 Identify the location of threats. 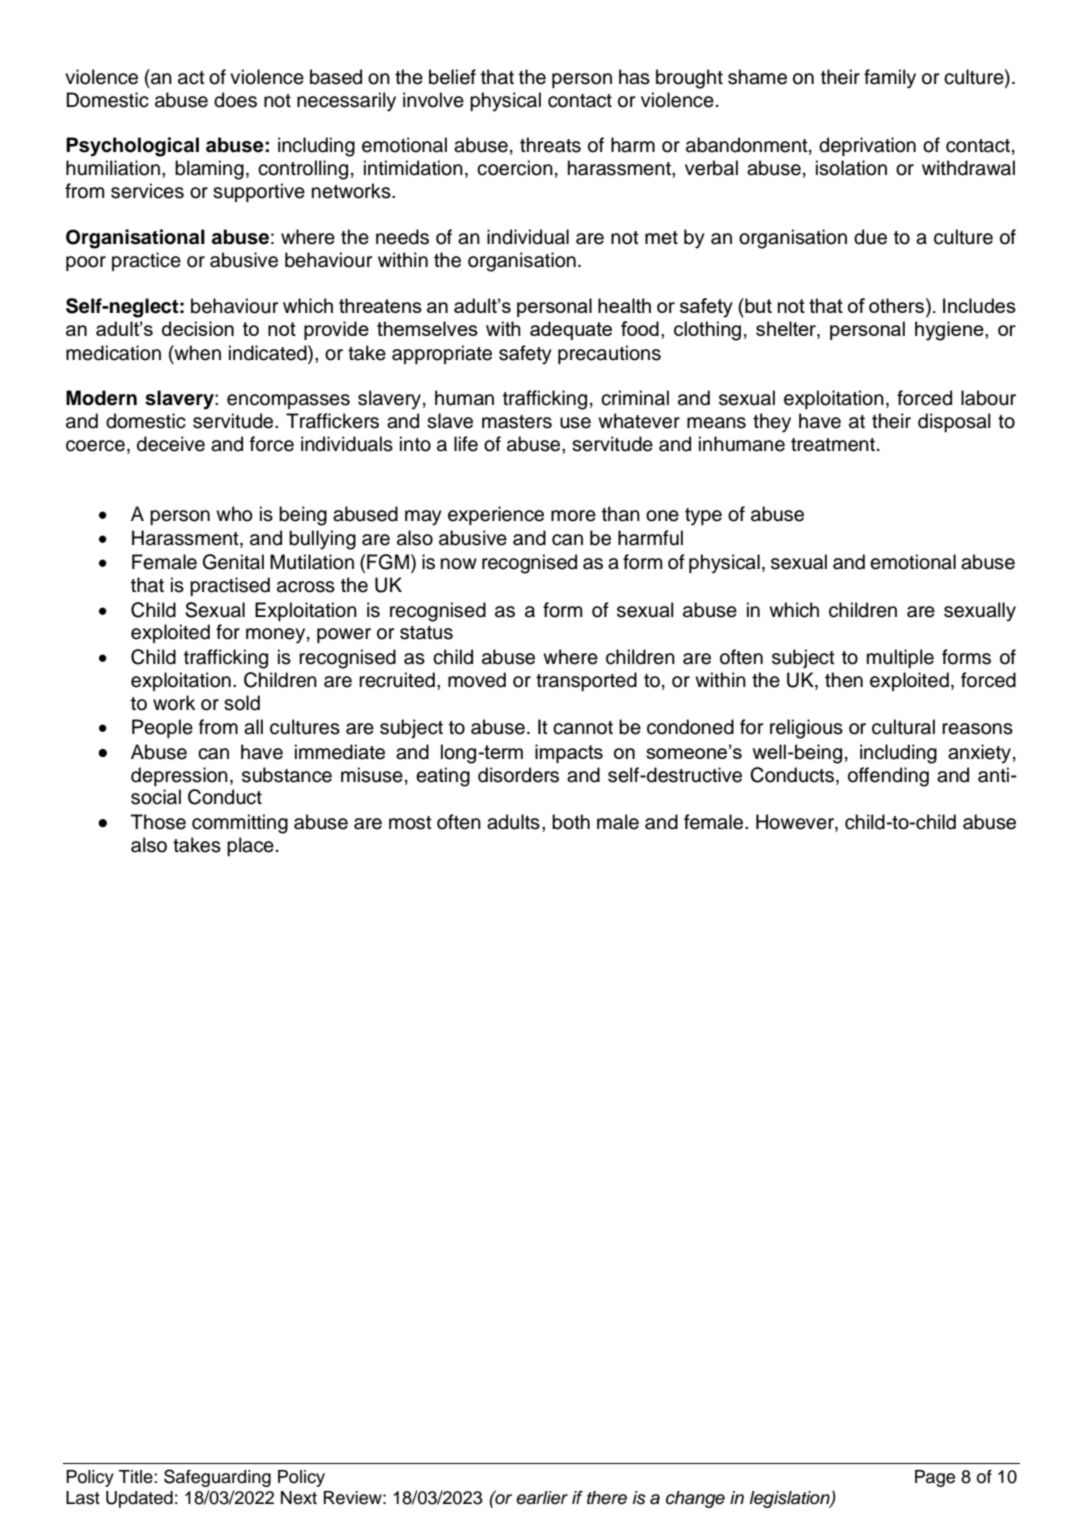
(550, 145).
